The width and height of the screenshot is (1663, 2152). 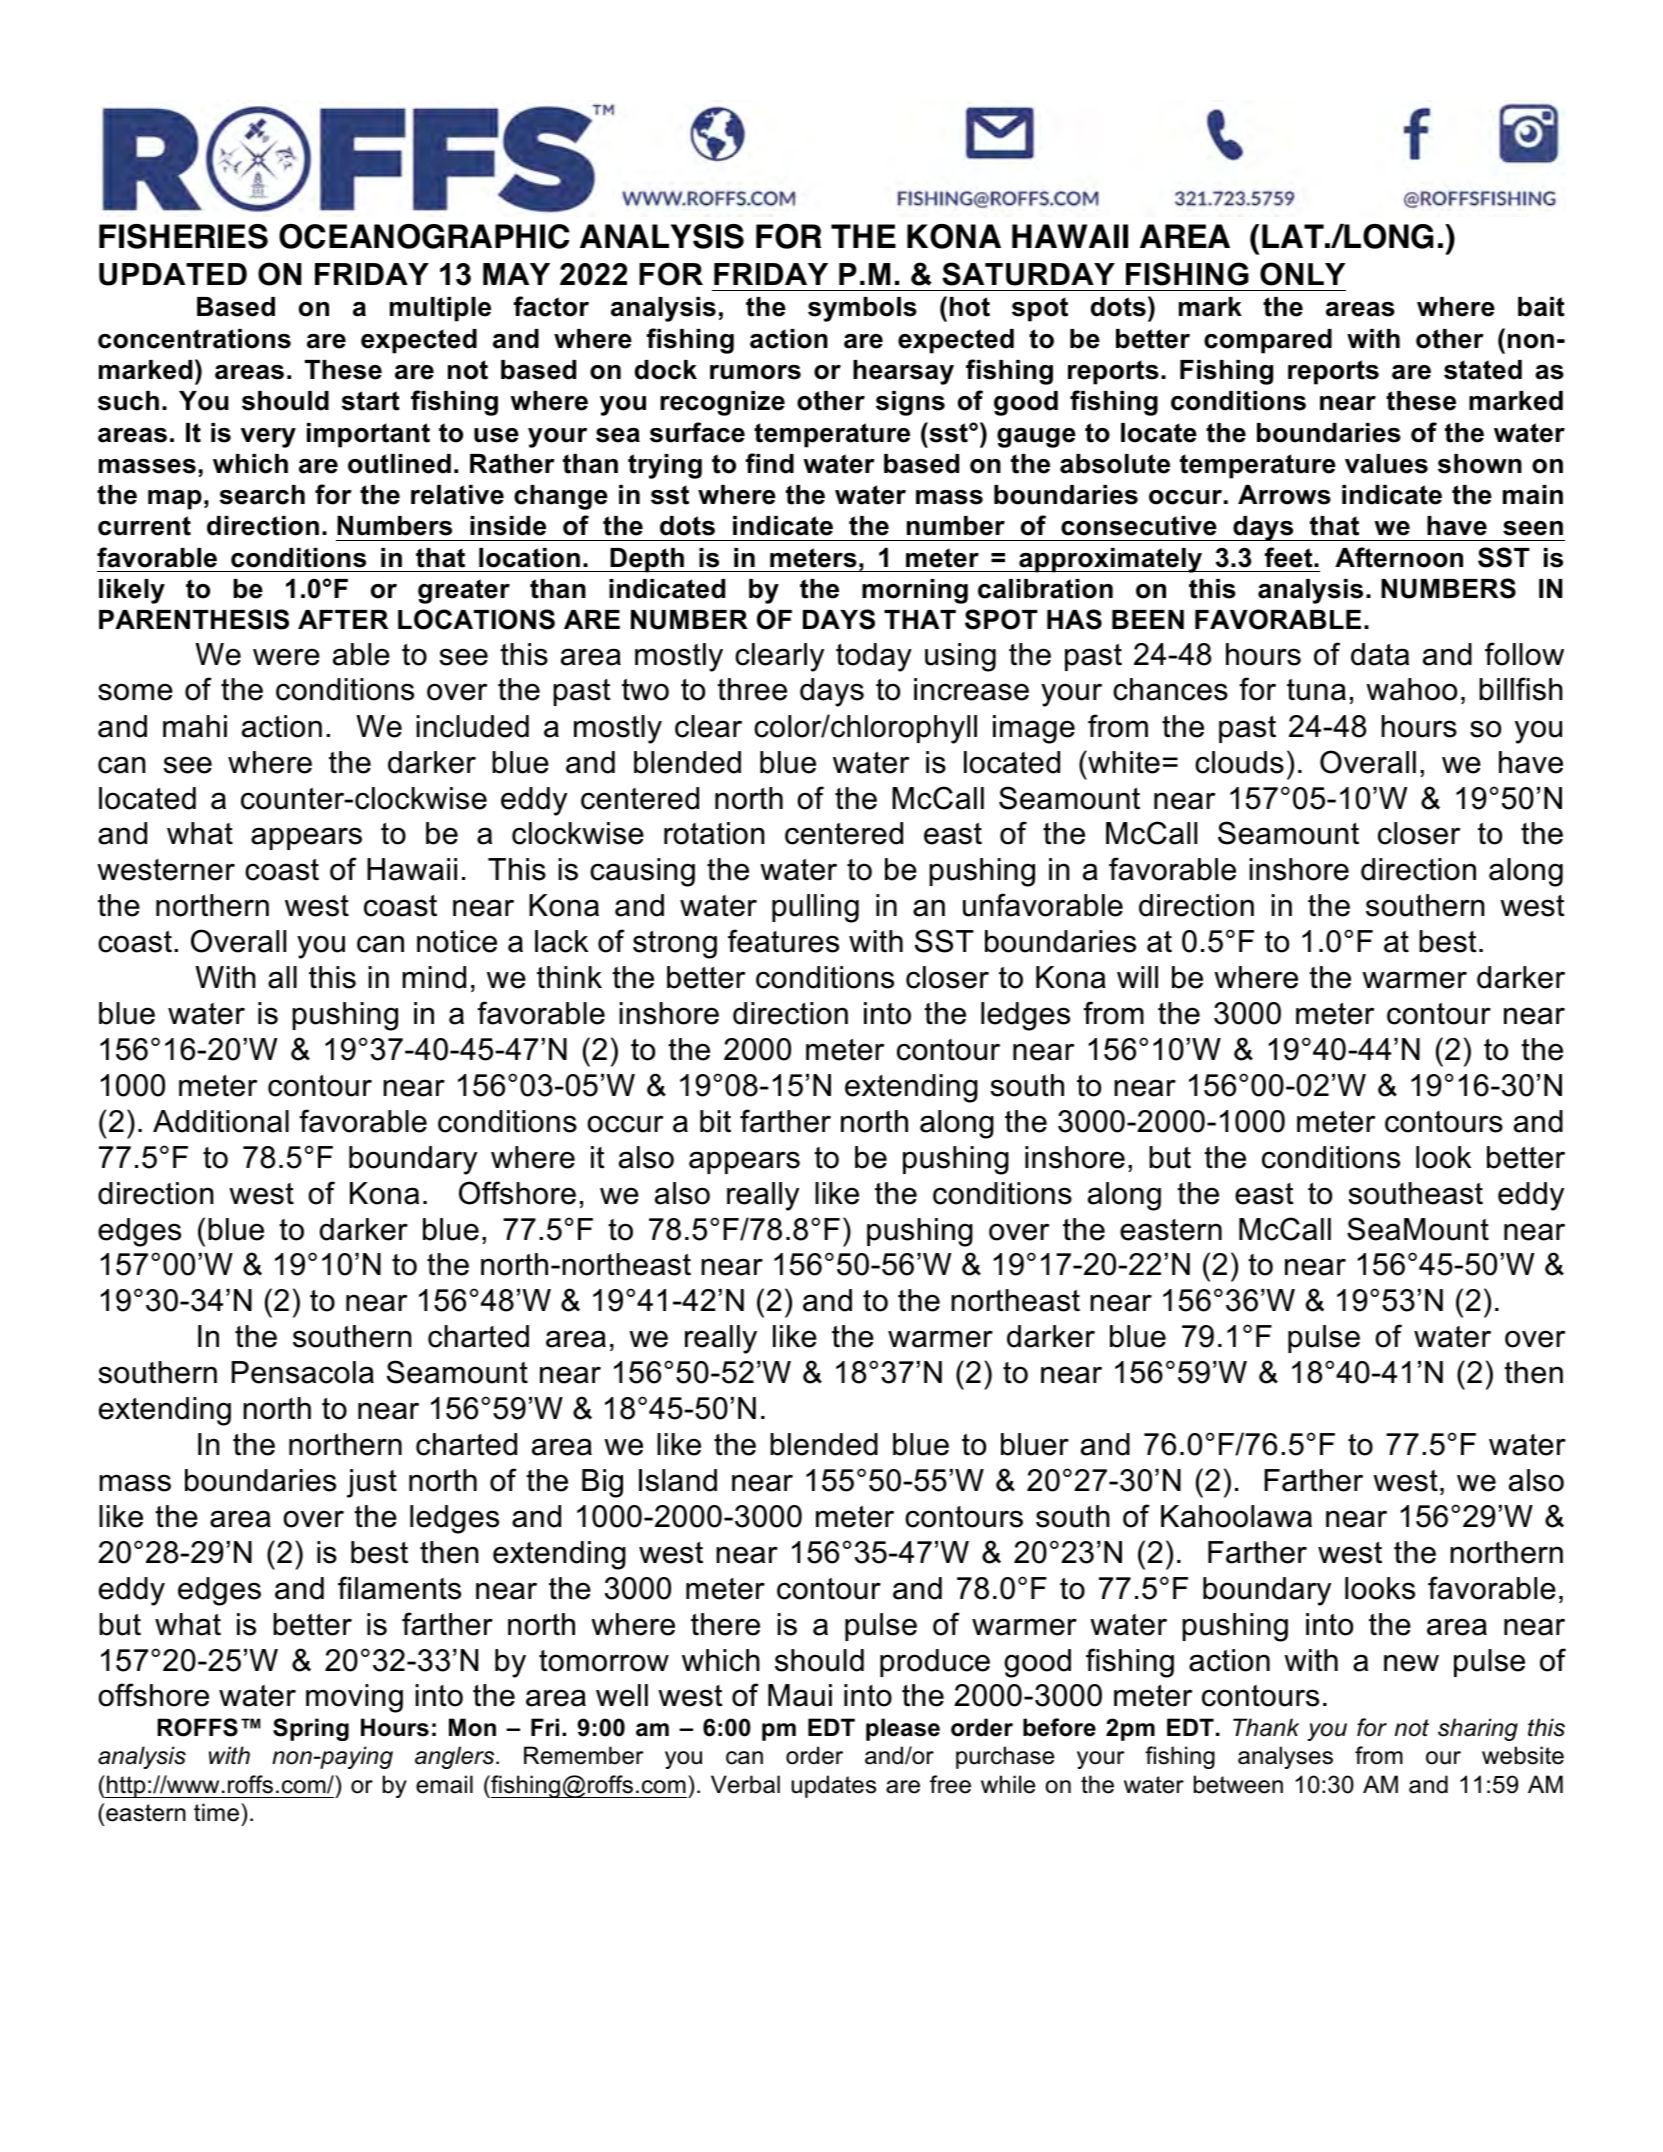 I want to click on mahi, so click(x=195, y=726).
